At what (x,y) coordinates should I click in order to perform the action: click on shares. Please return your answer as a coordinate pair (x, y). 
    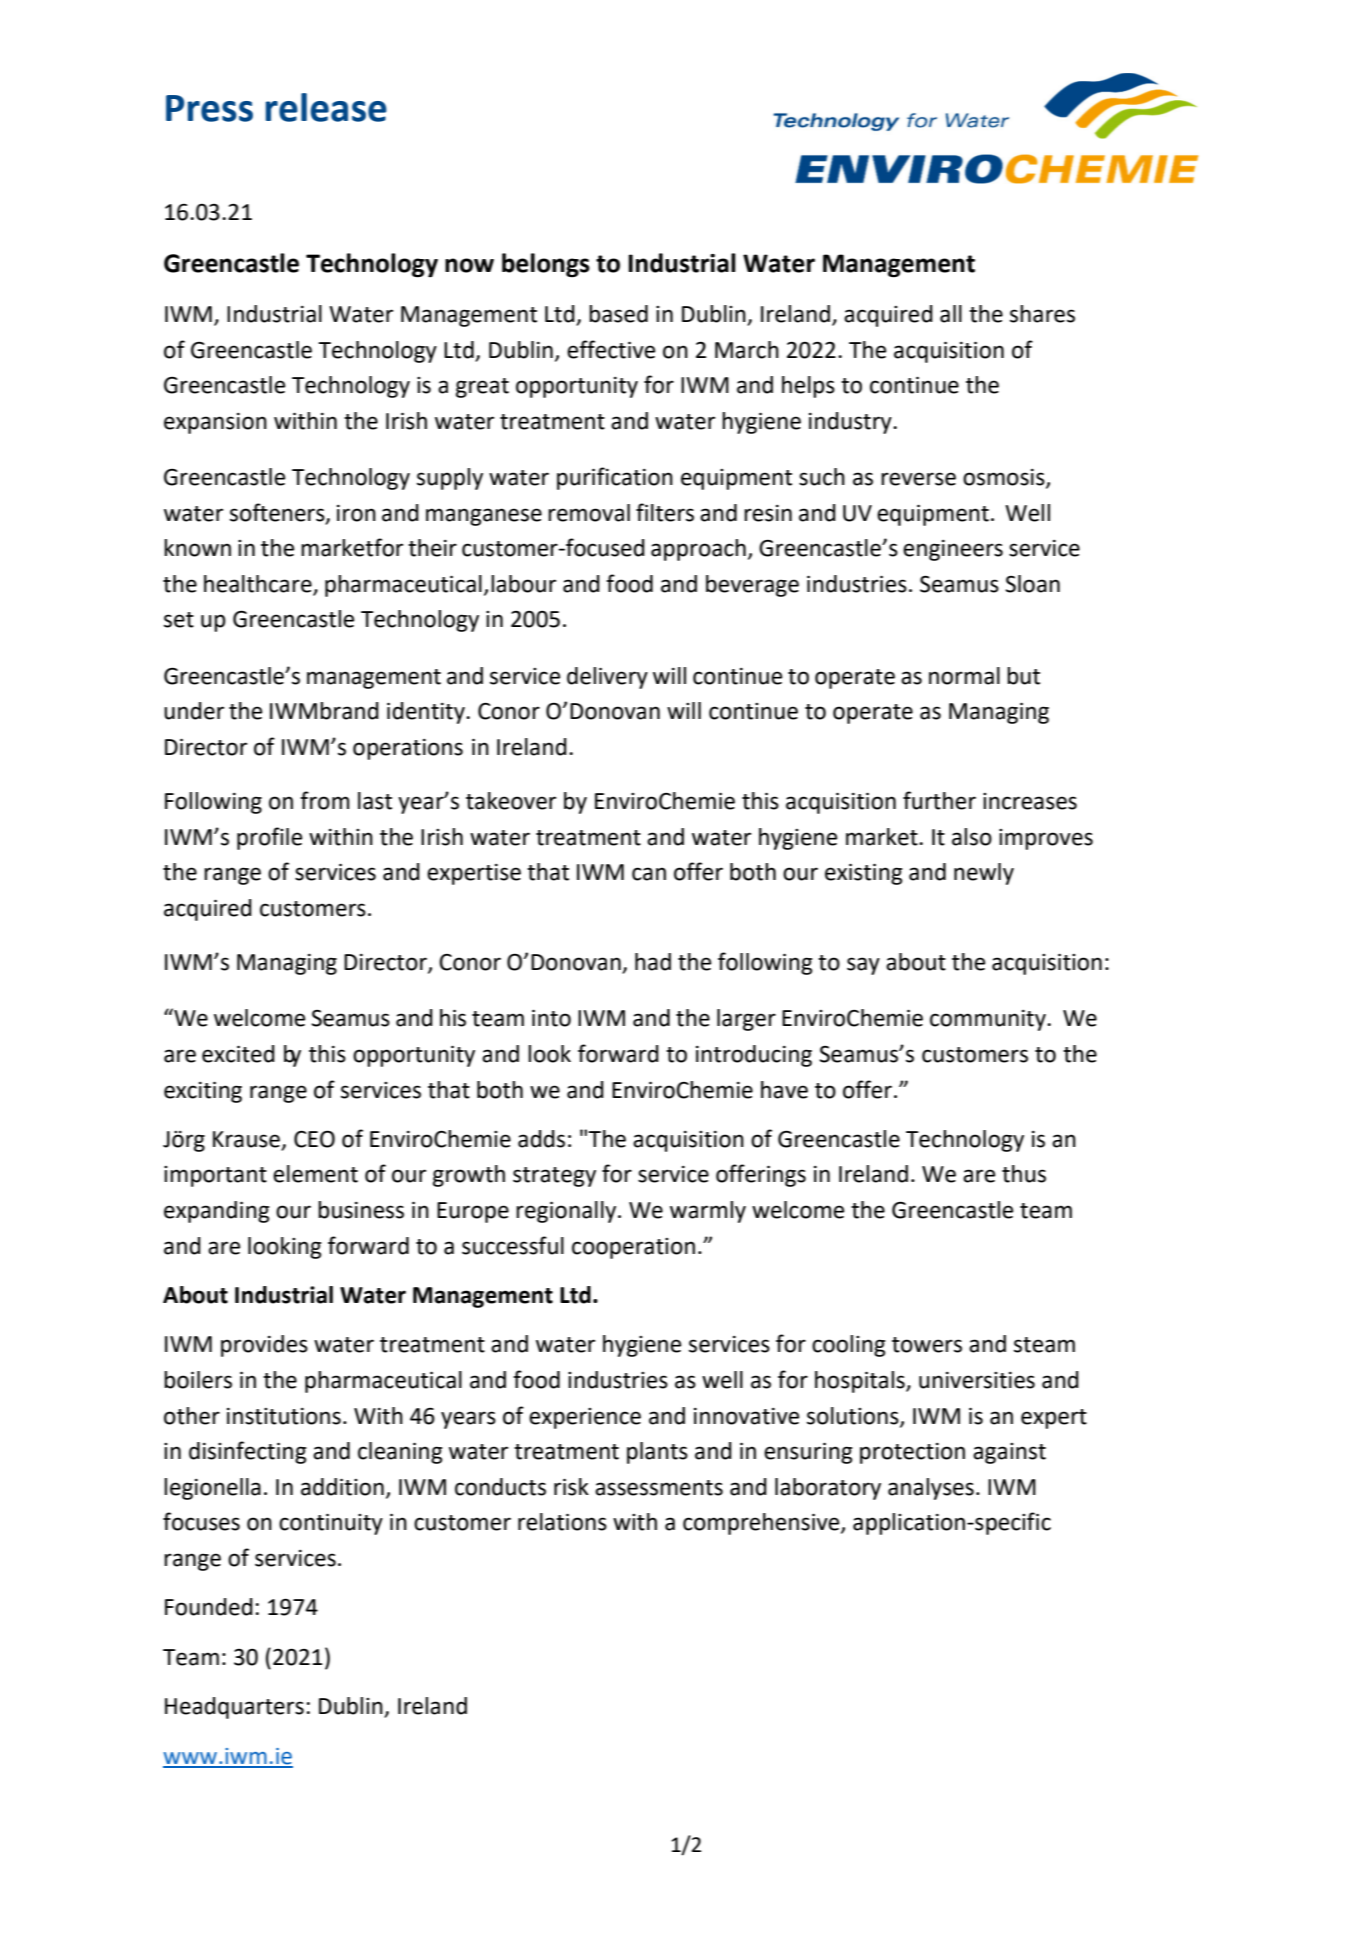
    Looking at the image, I should click on (1042, 314).
